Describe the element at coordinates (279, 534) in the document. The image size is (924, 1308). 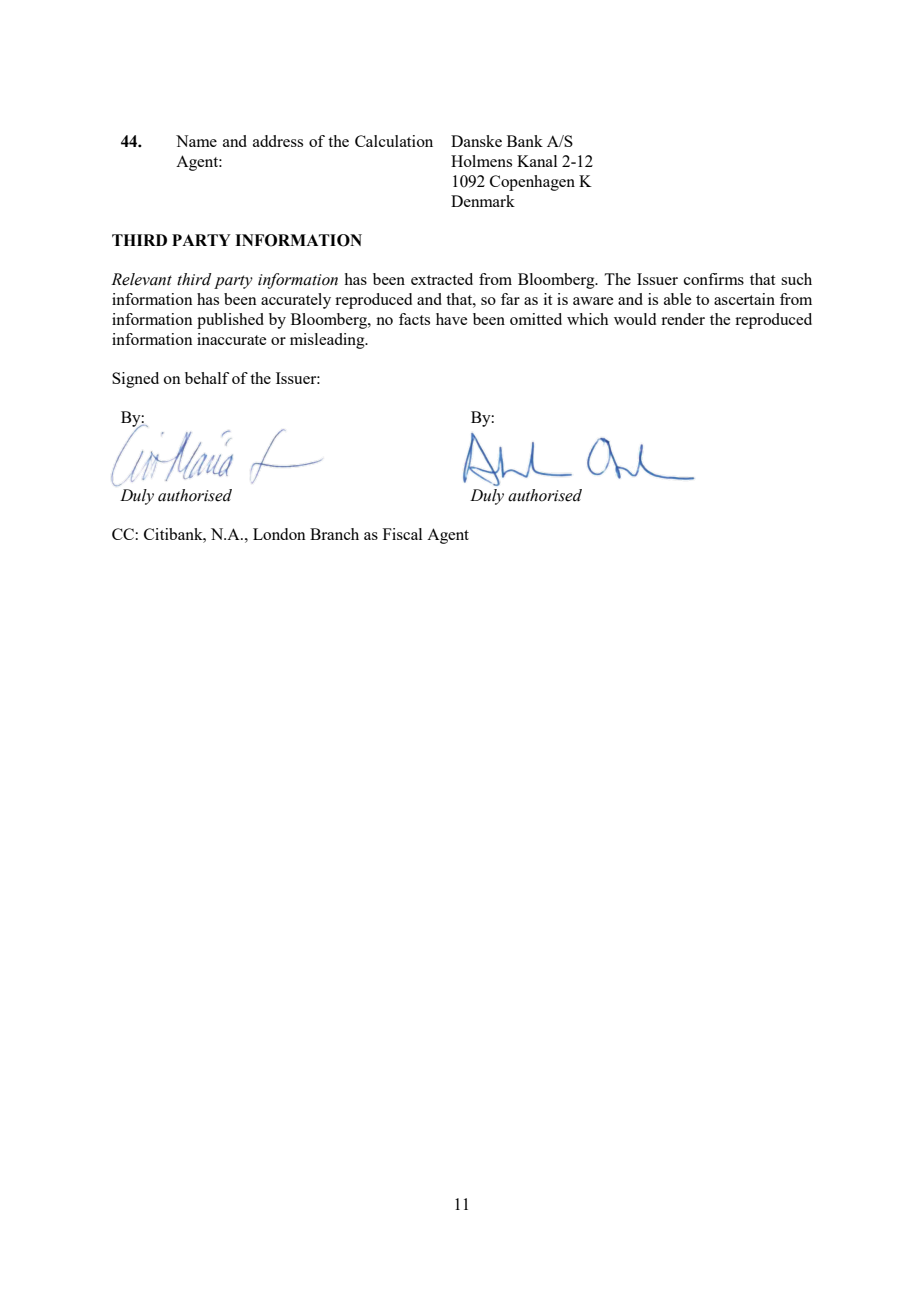
I see `London` at that location.
